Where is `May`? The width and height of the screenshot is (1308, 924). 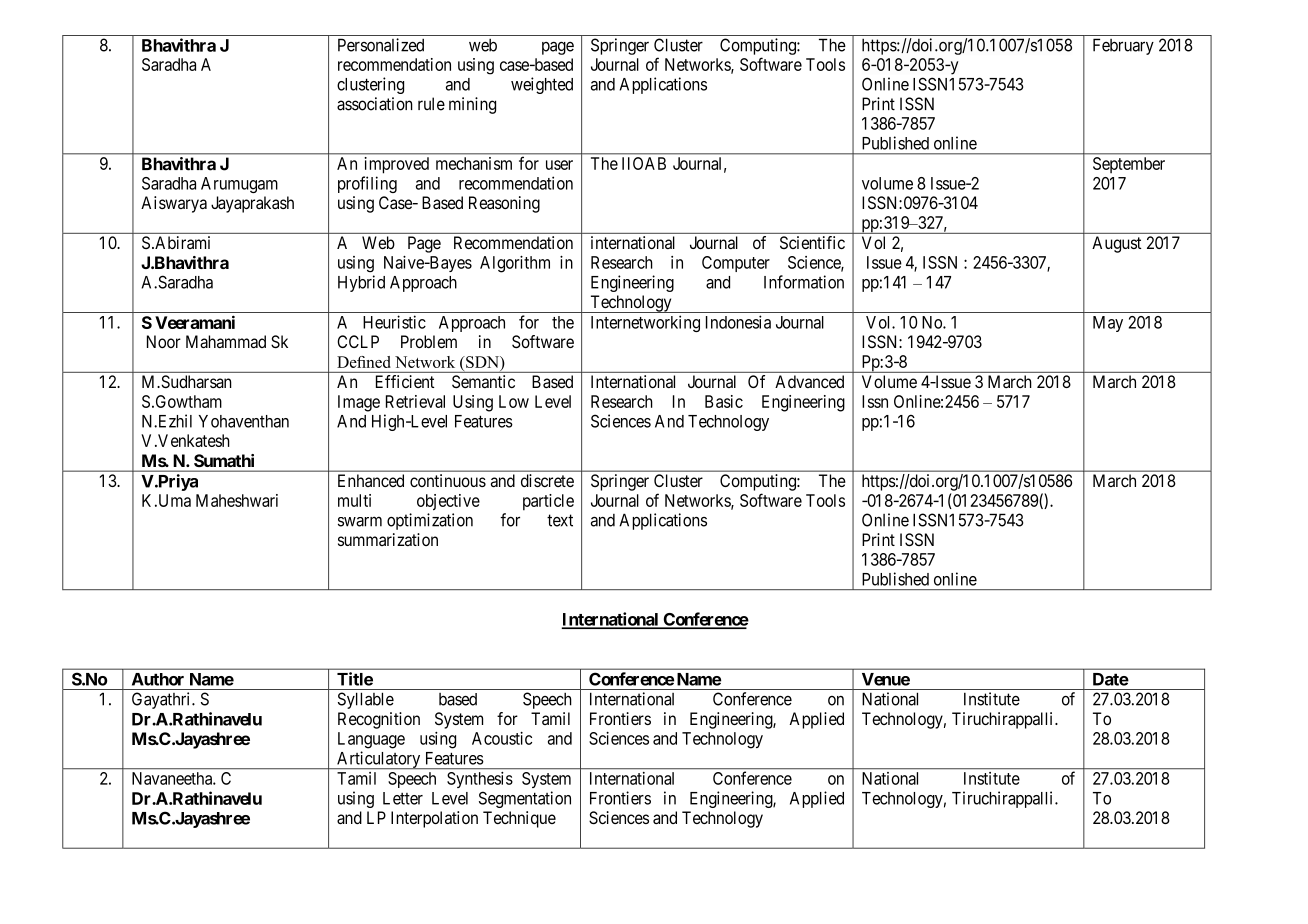
May is located at coordinates (1108, 324).
